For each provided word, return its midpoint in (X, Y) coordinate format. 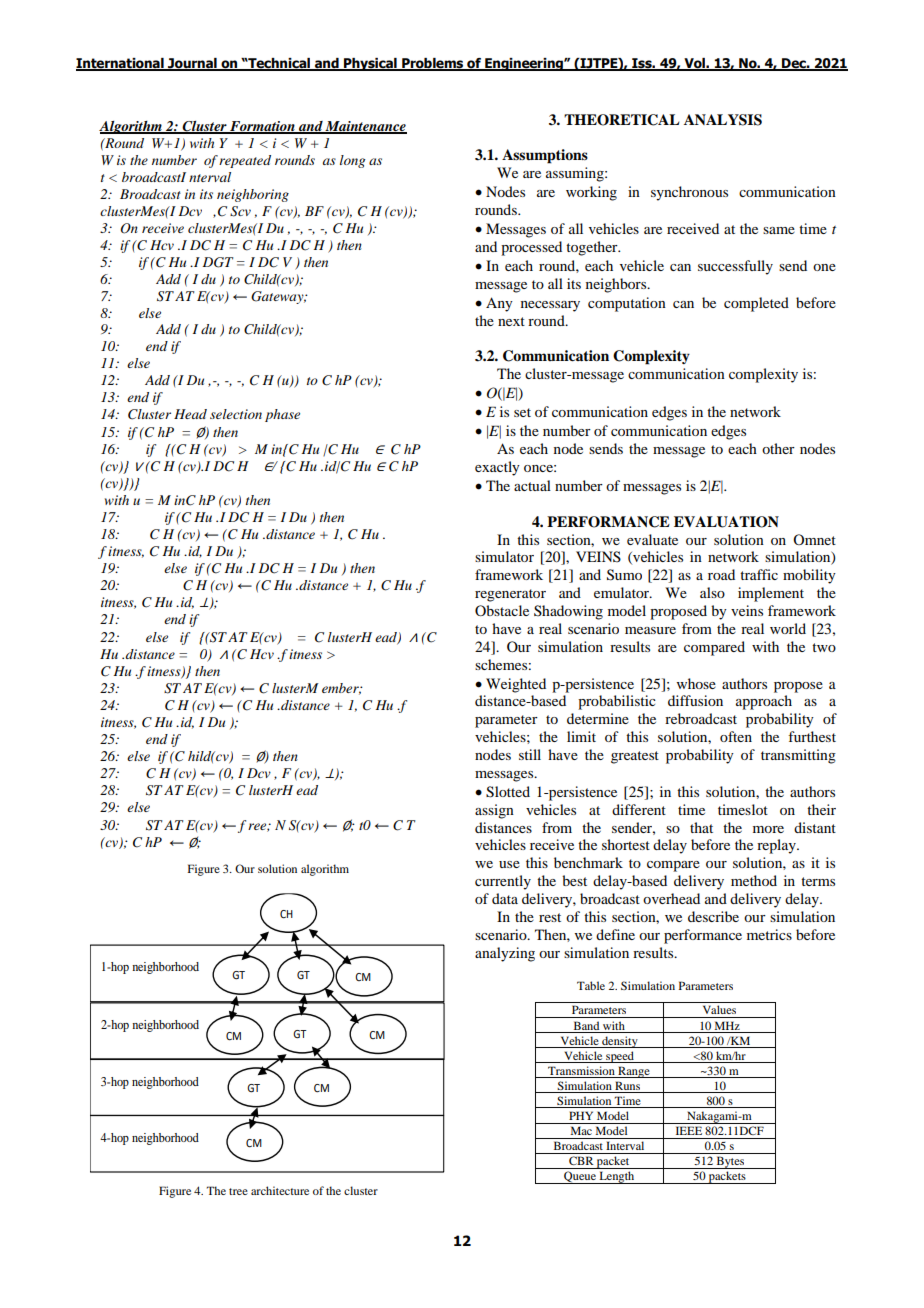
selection (236, 414)
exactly (497, 468)
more (768, 829)
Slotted (508, 792)
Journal (192, 64)
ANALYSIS (723, 120)
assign (494, 811)
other (778, 448)
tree (238, 1191)
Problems (433, 64)
